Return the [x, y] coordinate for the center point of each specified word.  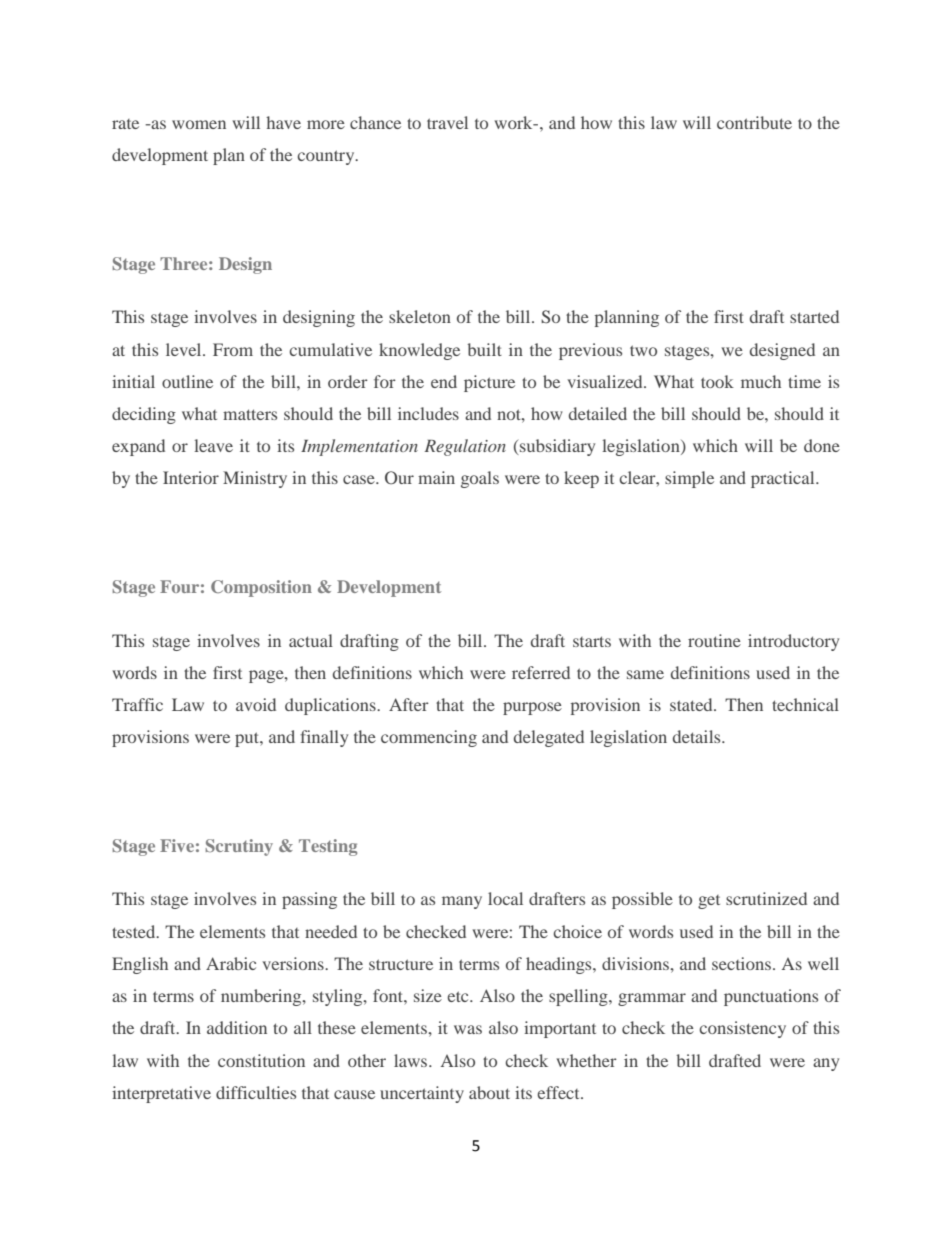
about [489, 1092]
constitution [261, 1060]
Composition [261, 588]
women [199, 124]
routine [714, 640]
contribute [754, 122]
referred [541, 672]
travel [447, 122]
